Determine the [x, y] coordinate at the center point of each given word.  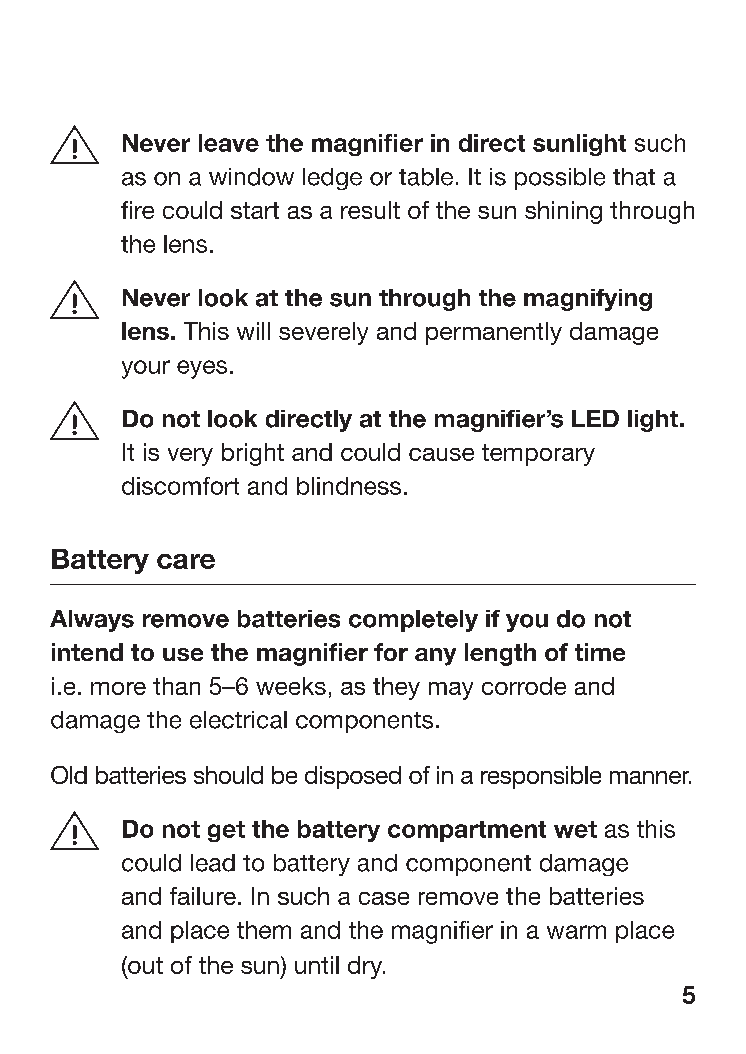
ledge [332, 179]
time [600, 652]
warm [576, 932]
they [396, 688]
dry [366, 967]
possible [560, 179]
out [144, 966]
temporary [538, 455]
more [118, 688]
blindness [349, 486]
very [190, 457]
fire [137, 210]
